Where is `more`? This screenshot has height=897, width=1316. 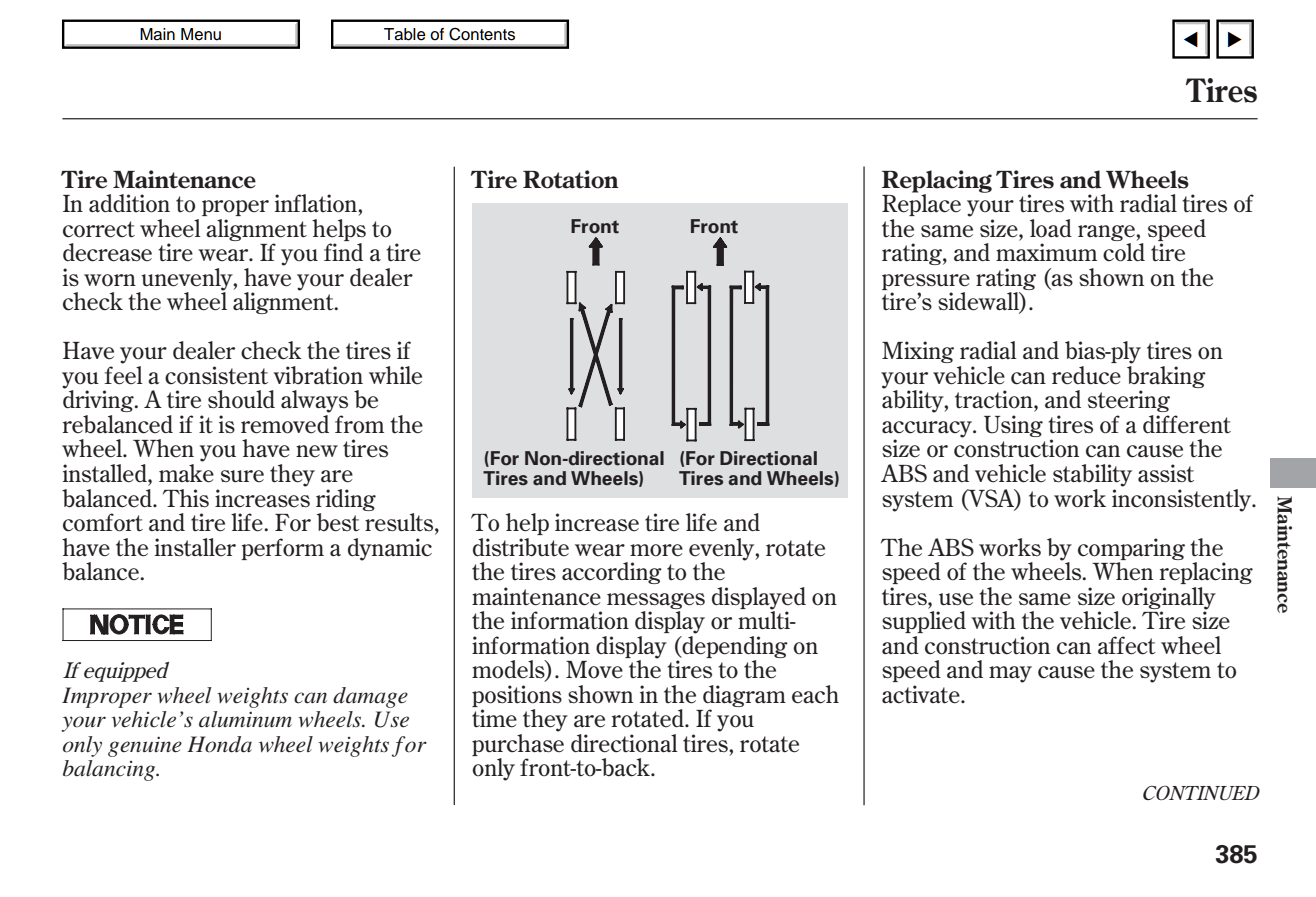
more is located at coordinates (656, 550).
